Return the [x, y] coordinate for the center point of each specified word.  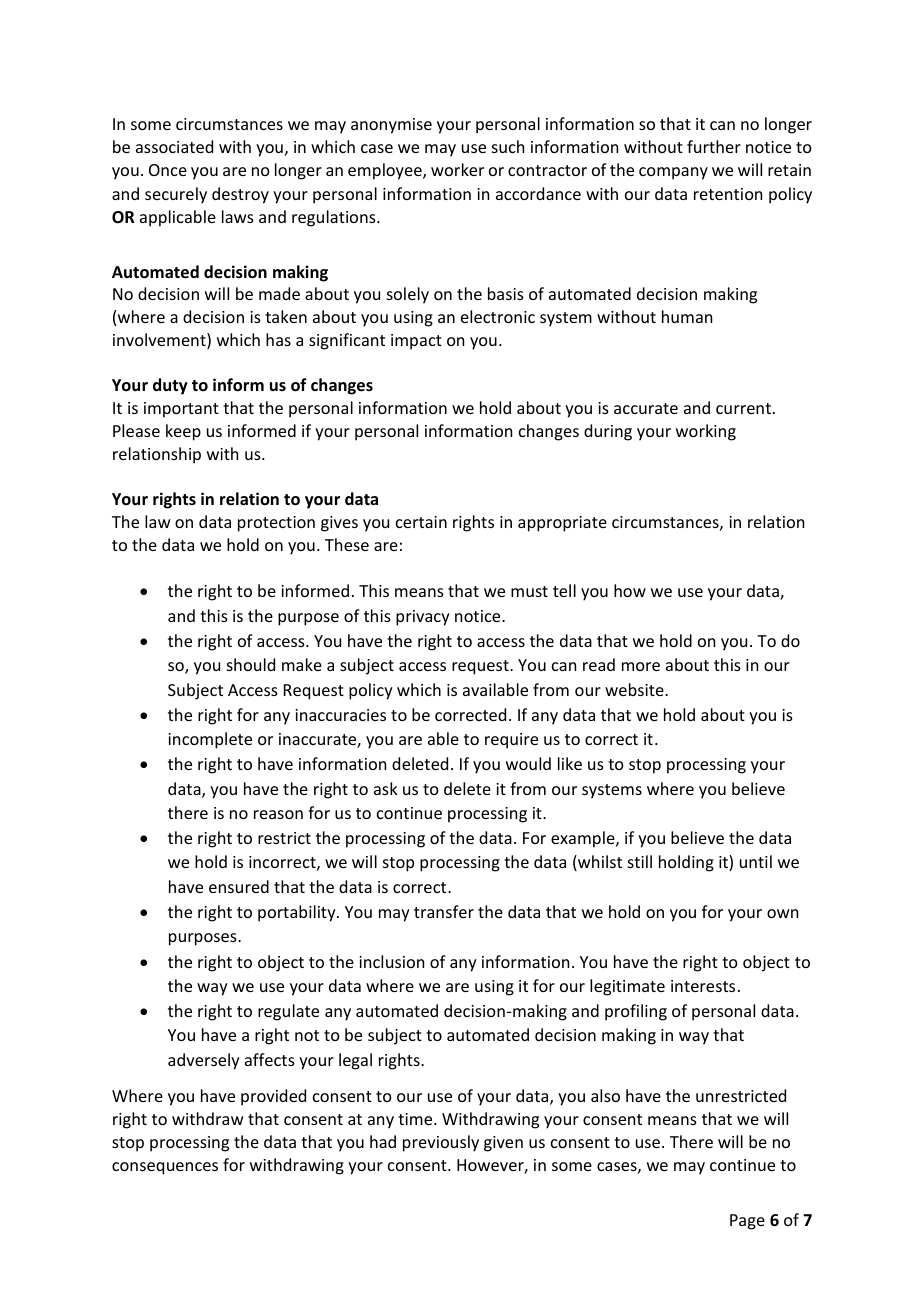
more [641, 666]
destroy [240, 195]
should [251, 664]
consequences [165, 1168]
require [511, 741]
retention [728, 194]
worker [457, 169]
